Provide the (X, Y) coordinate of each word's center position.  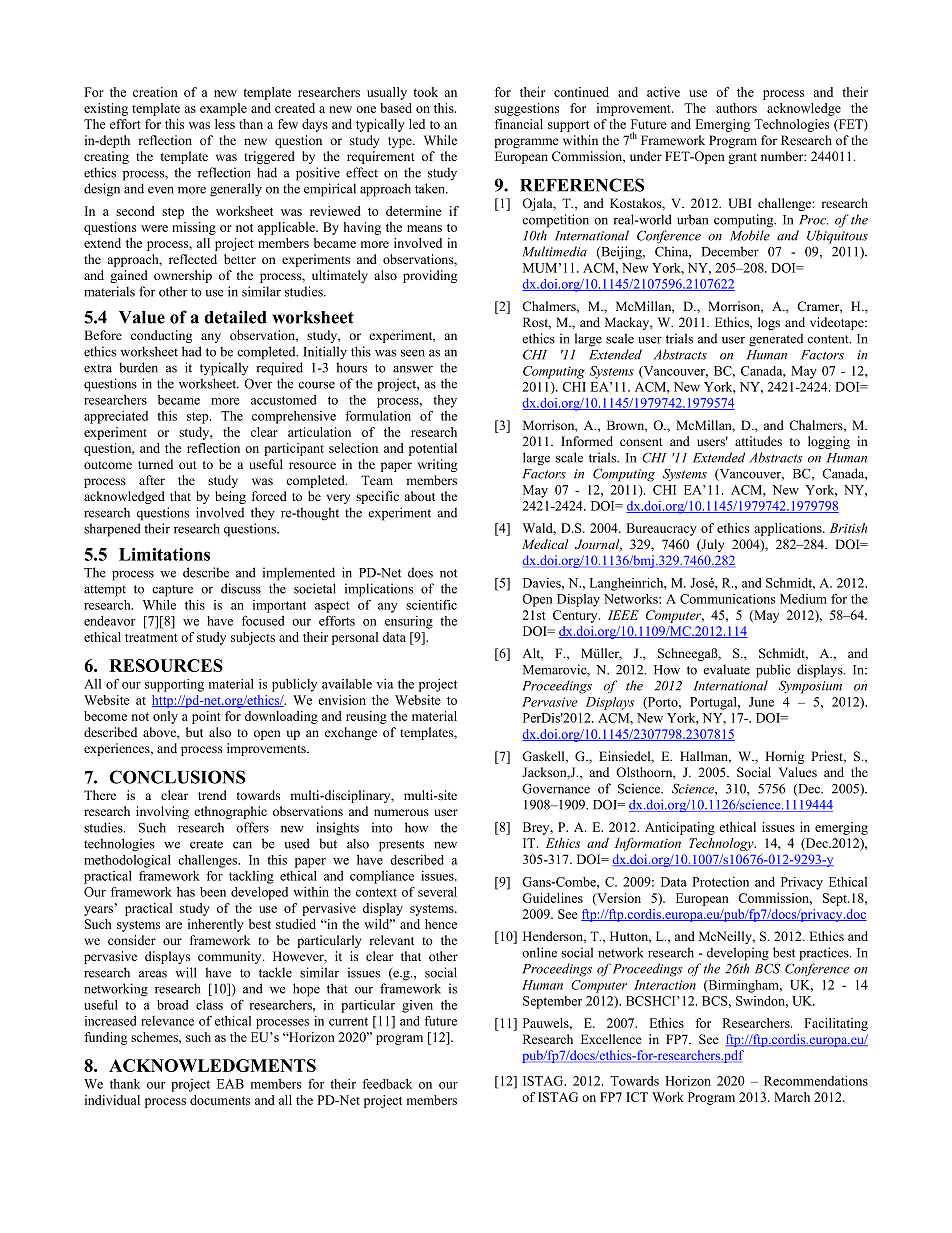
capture (172, 591)
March (792, 1097)
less (225, 124)
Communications (727, 599)
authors (736, 108)
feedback (387, 1084)
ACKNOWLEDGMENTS (212, 1065)
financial (519, 124)
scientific (431, 605)
